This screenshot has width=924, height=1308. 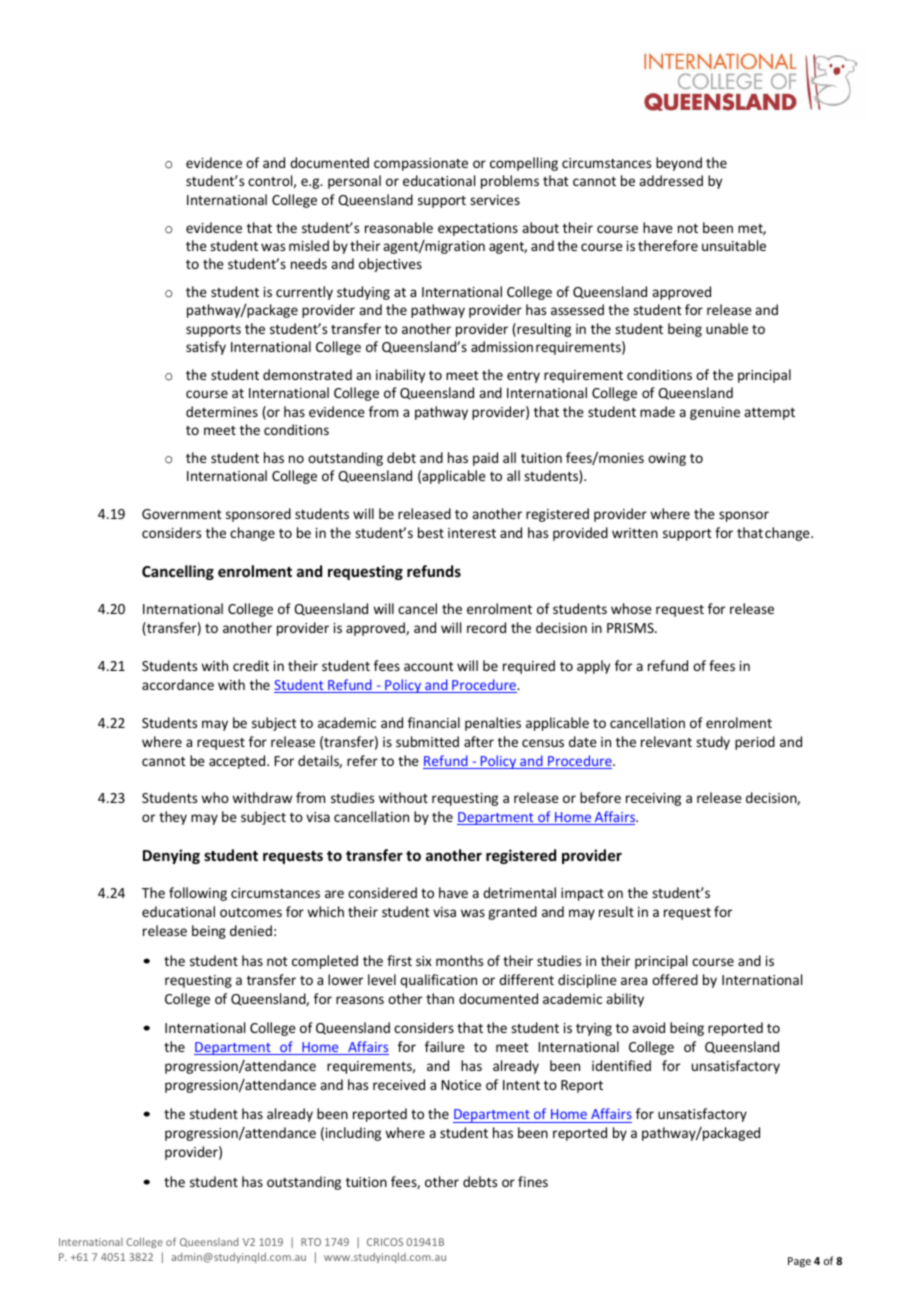 I want to click on addressed, so click(x=671, y=180).
